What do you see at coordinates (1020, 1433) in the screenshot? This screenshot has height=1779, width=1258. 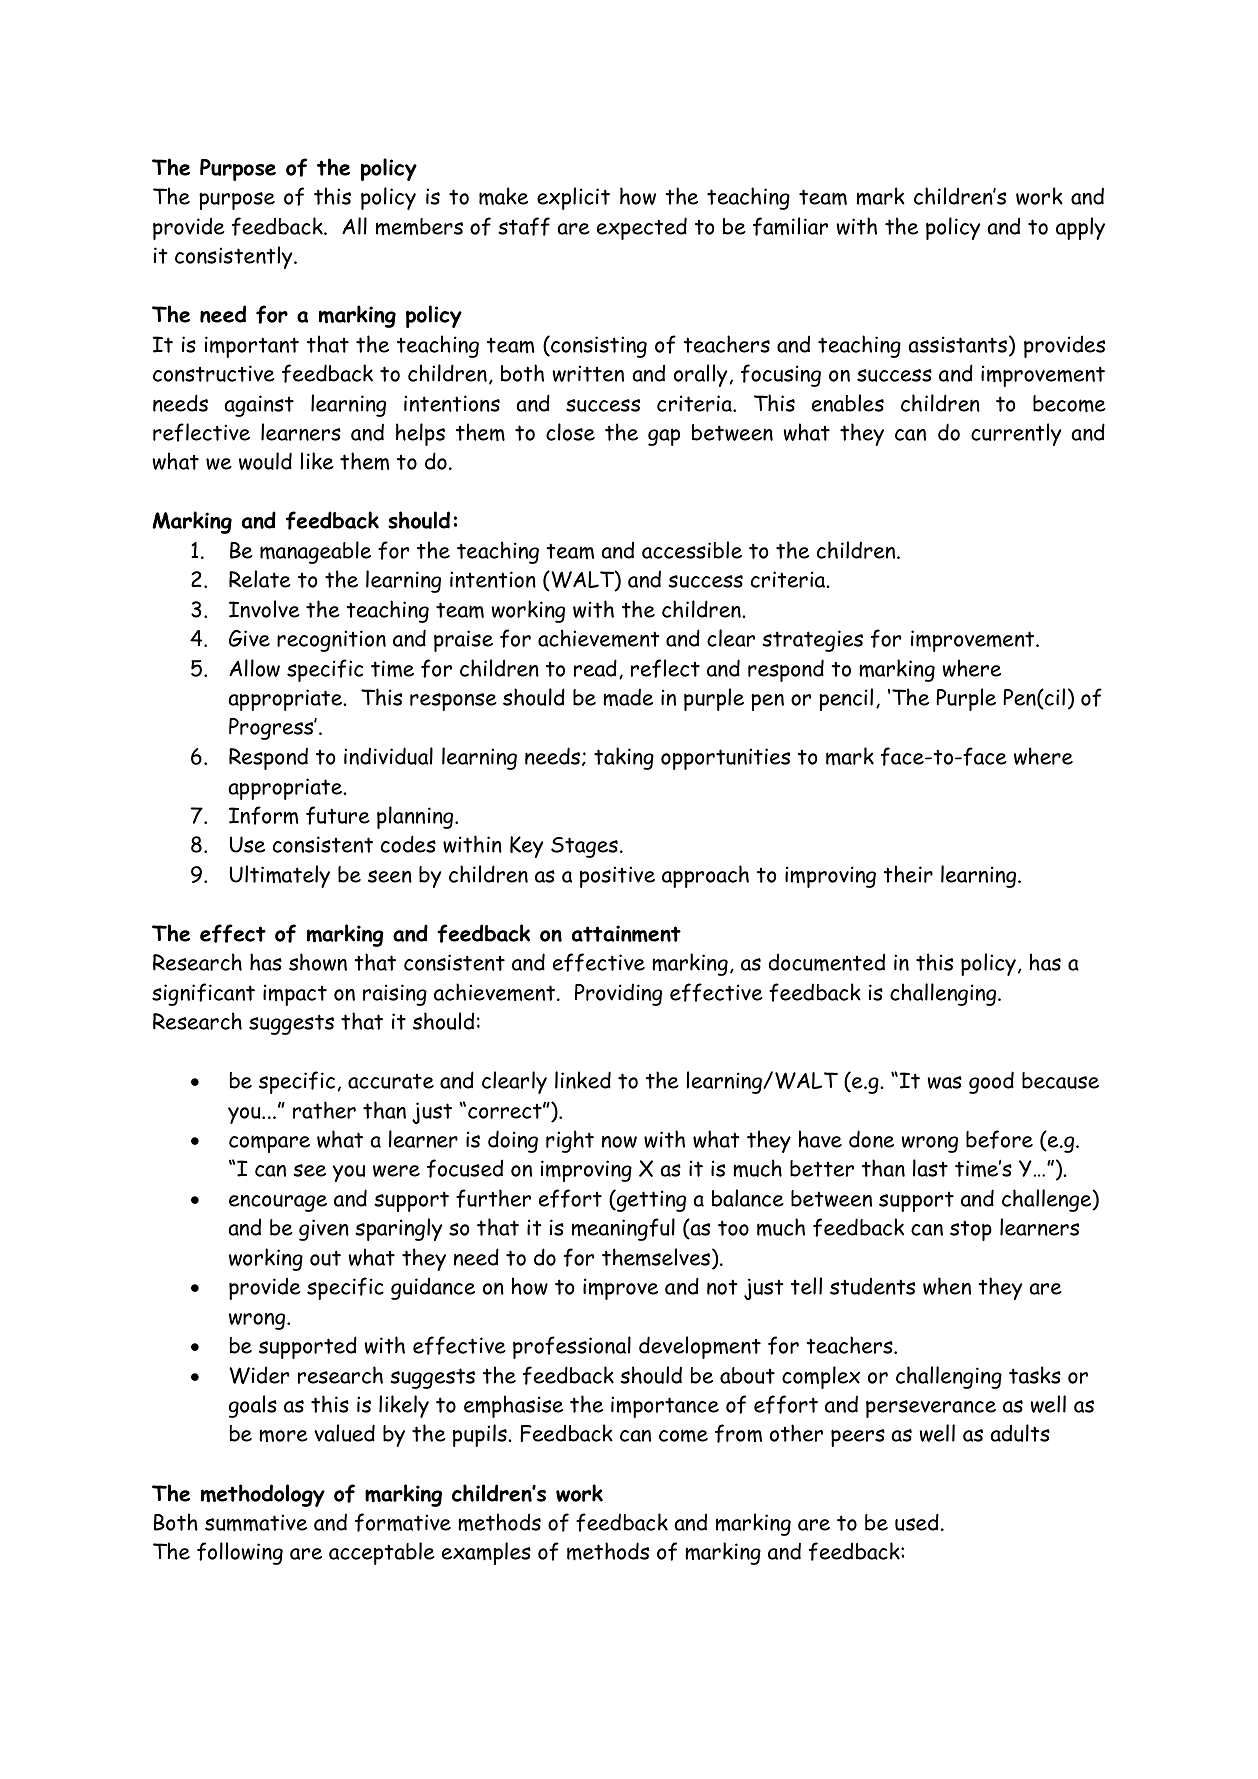 I see `adults` at bounding box center [1020, 1433].
